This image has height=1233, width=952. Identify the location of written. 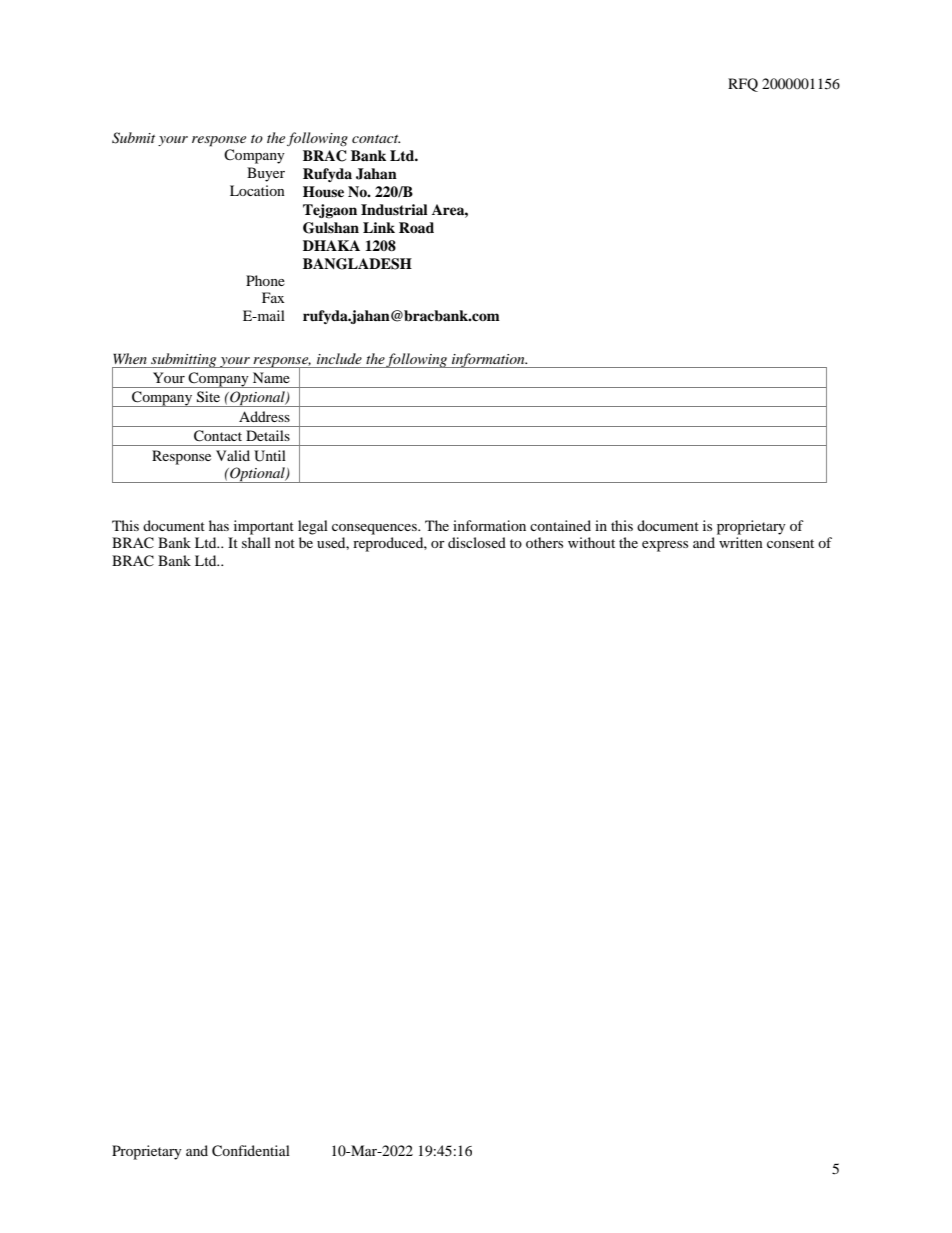
(741, 542).
